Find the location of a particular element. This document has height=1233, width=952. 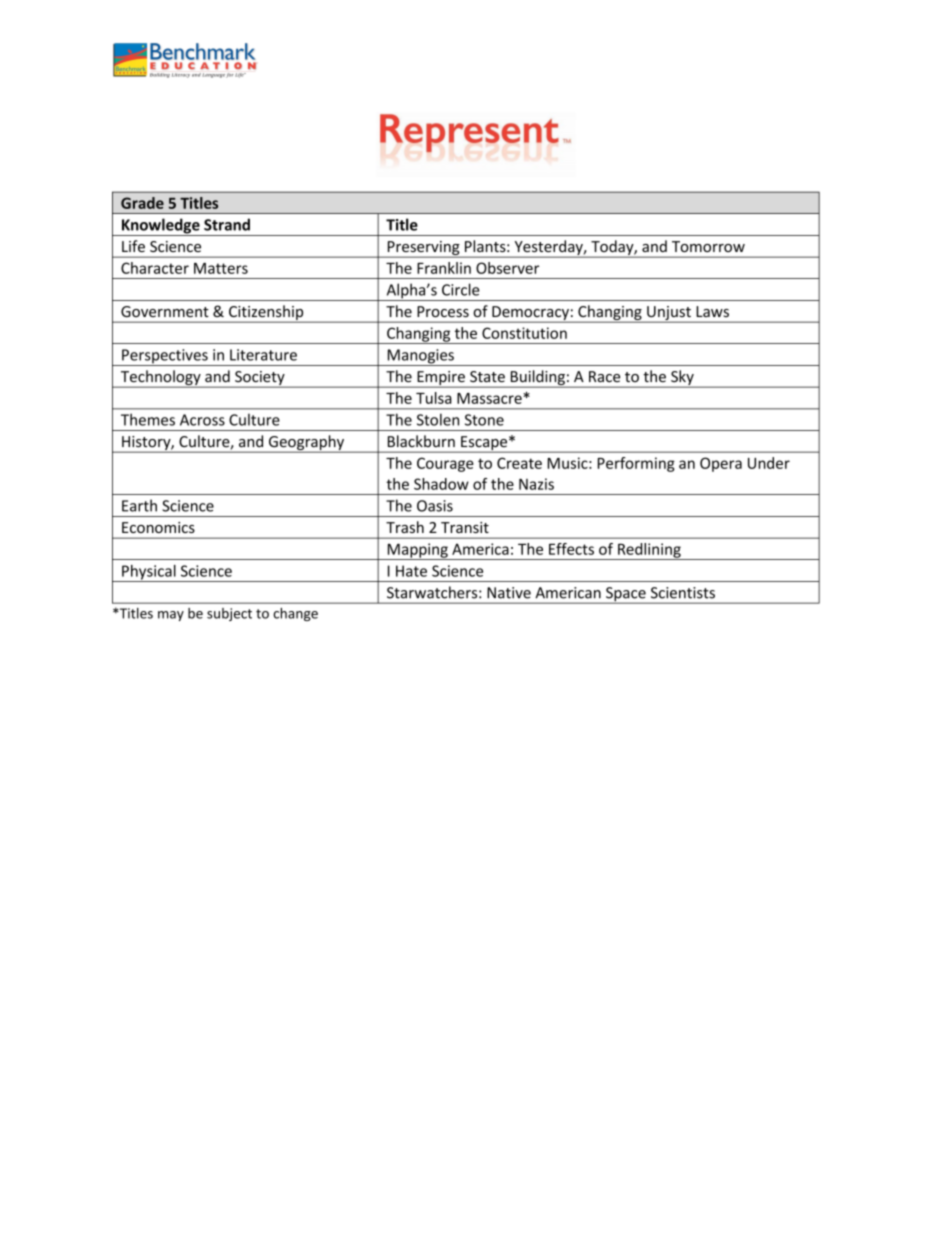

Native is located at coordinates (509, 593).
